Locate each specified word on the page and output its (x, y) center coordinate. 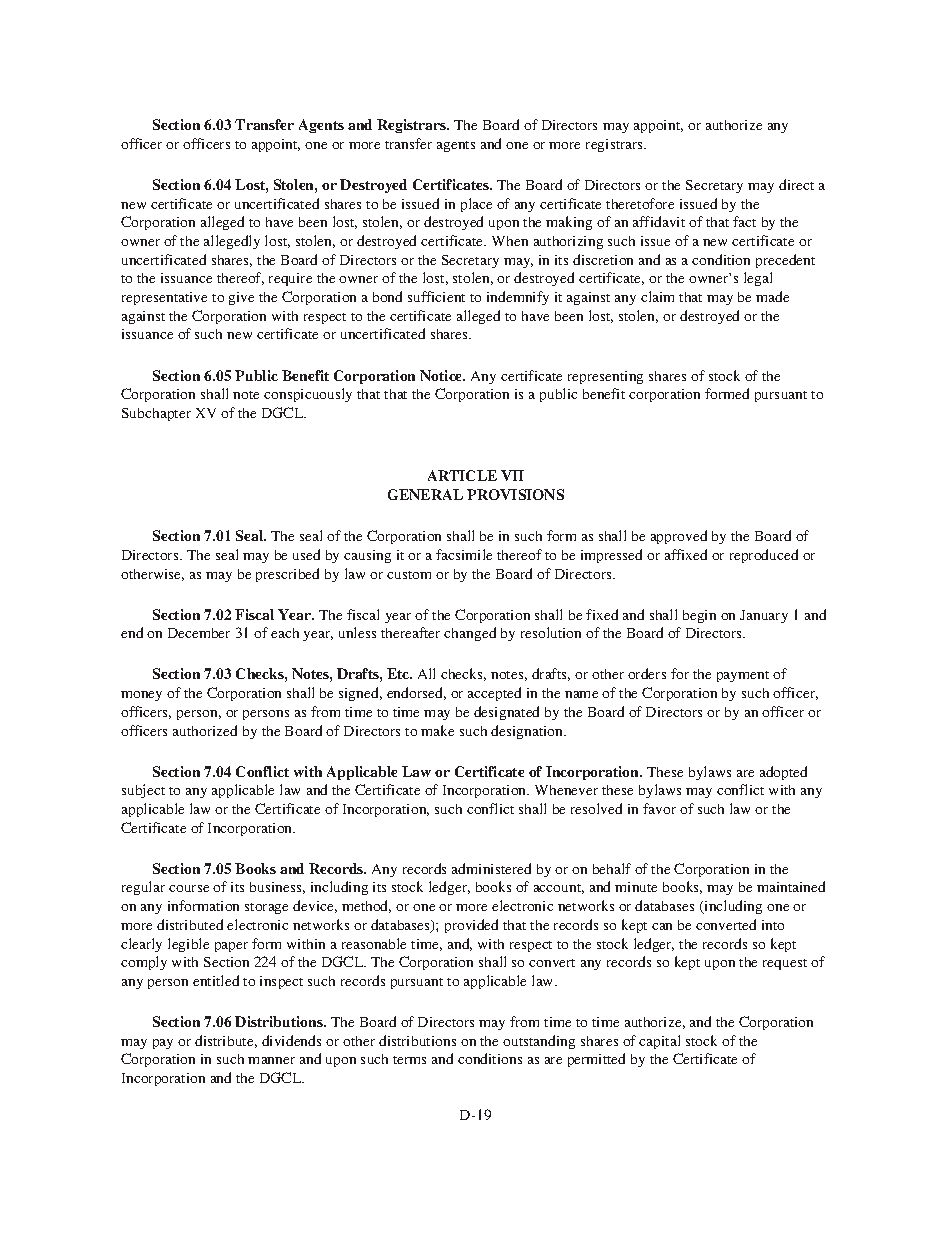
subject (143, 791)
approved (679, 537)
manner (271, 1060)
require (290, 279)
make (437, 730)
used (306, 554)
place (476, 205)
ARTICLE (462, 475)
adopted (783, 773)
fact (744, 221)
